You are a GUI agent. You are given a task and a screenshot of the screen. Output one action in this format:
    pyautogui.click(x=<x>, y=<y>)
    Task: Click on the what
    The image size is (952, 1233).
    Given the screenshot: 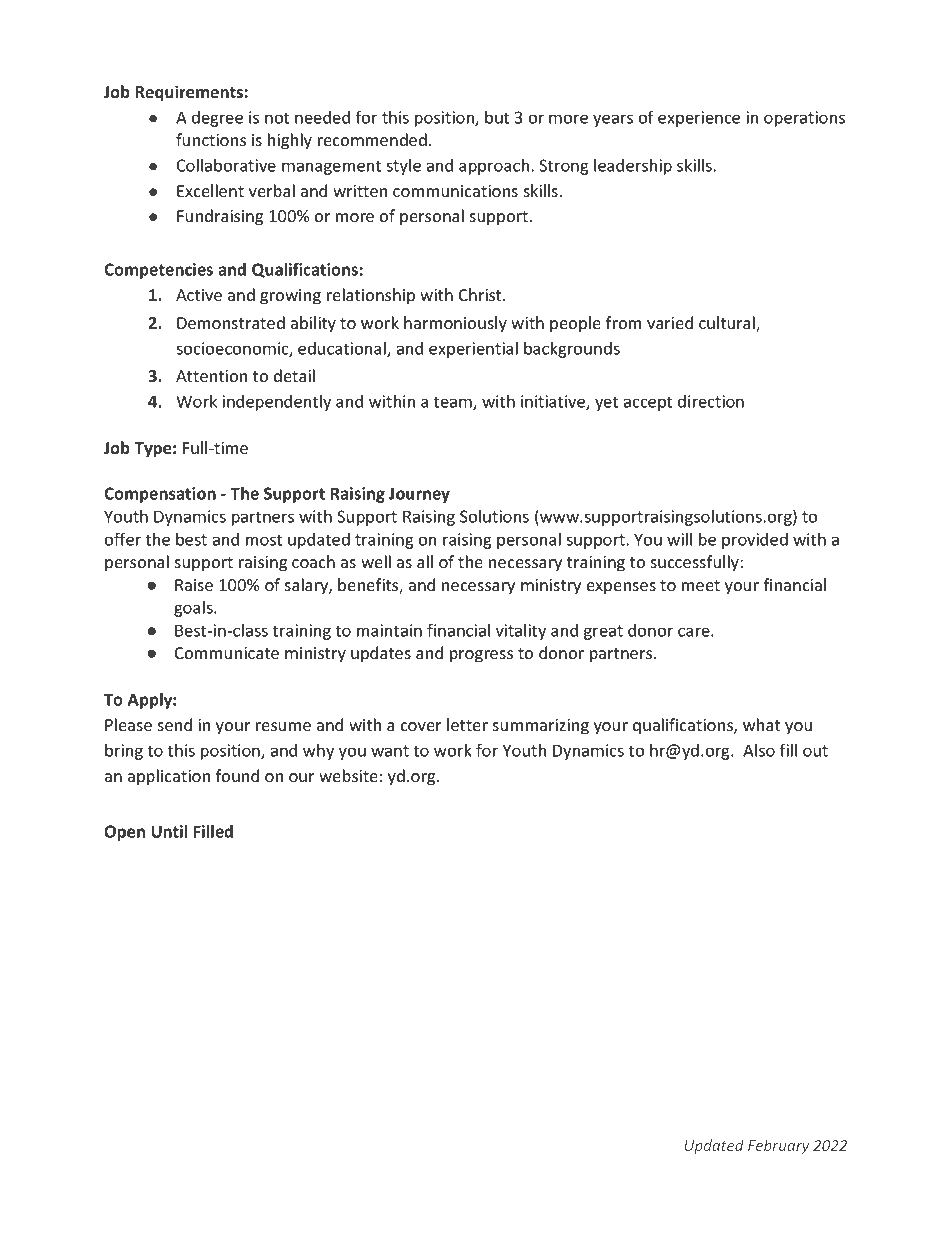 What is the action you would take?
    pyautogui.click(x=761, y=724)
